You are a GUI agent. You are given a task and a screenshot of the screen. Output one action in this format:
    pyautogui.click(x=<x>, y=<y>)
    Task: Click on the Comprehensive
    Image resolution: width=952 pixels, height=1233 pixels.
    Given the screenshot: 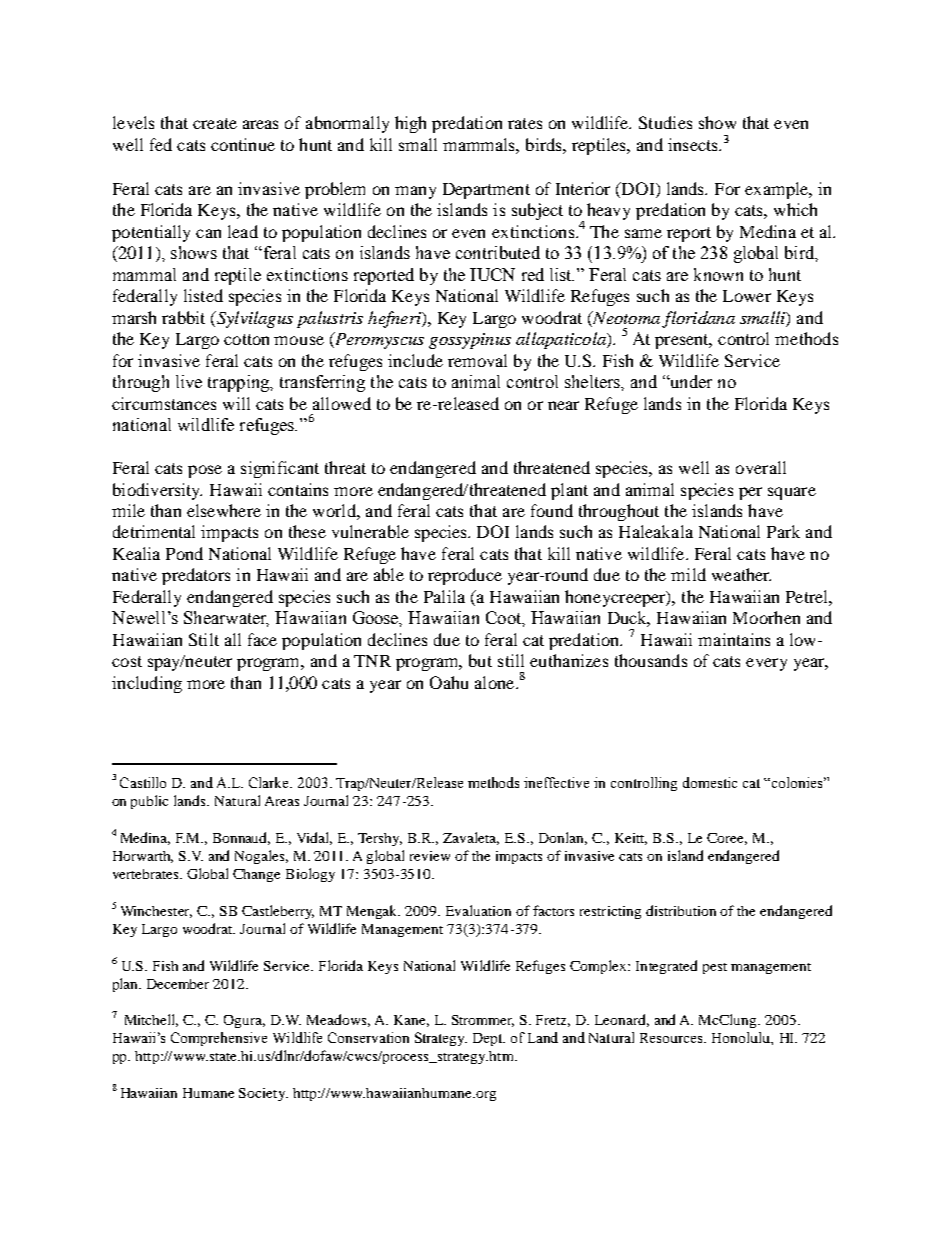 What is the action you would take?
    pyautogui.click(x=219, y=1039)
